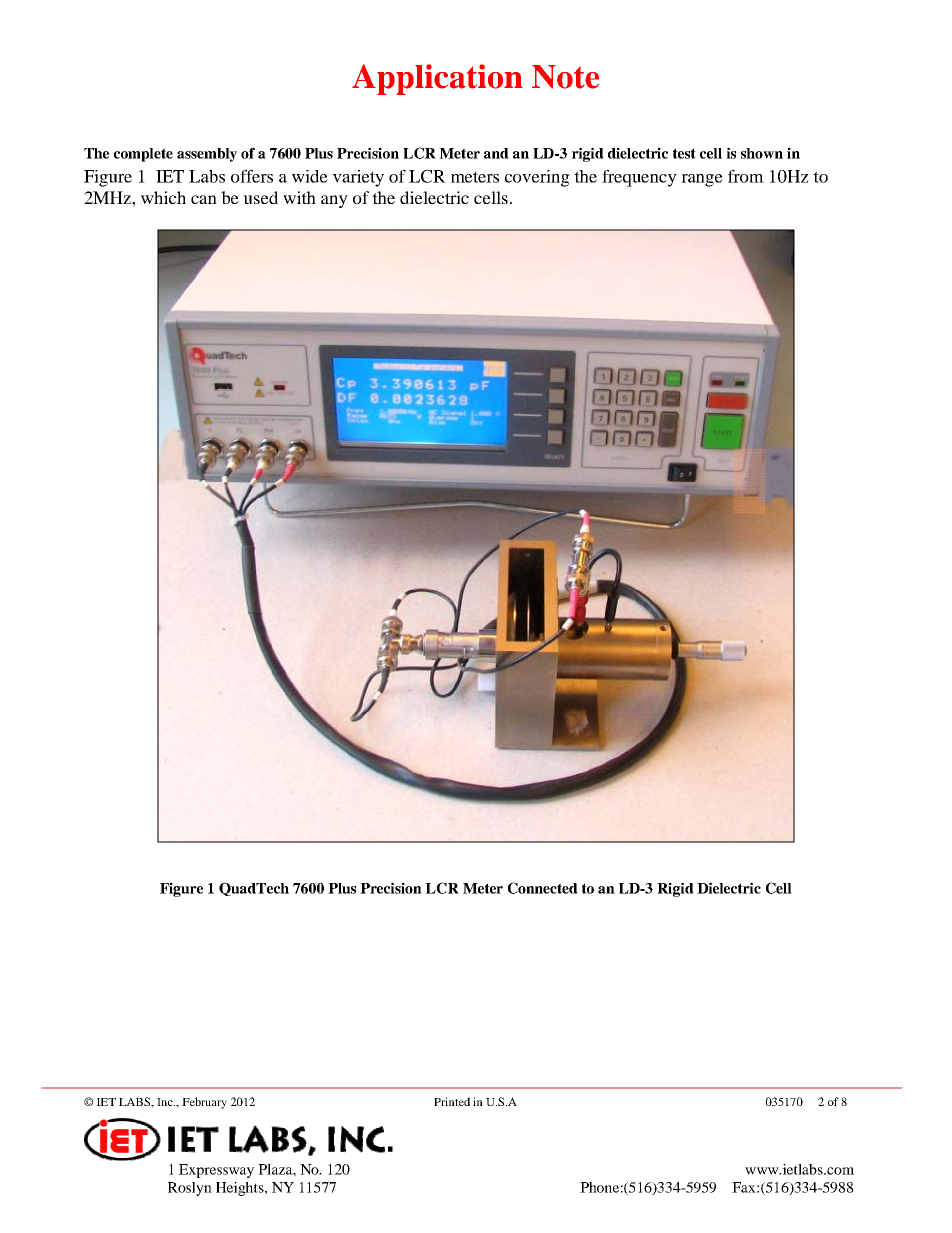 This page has height=1233, width=952. Describe the element at coordinates (334, 201) in the page. I see `any` at that location.
